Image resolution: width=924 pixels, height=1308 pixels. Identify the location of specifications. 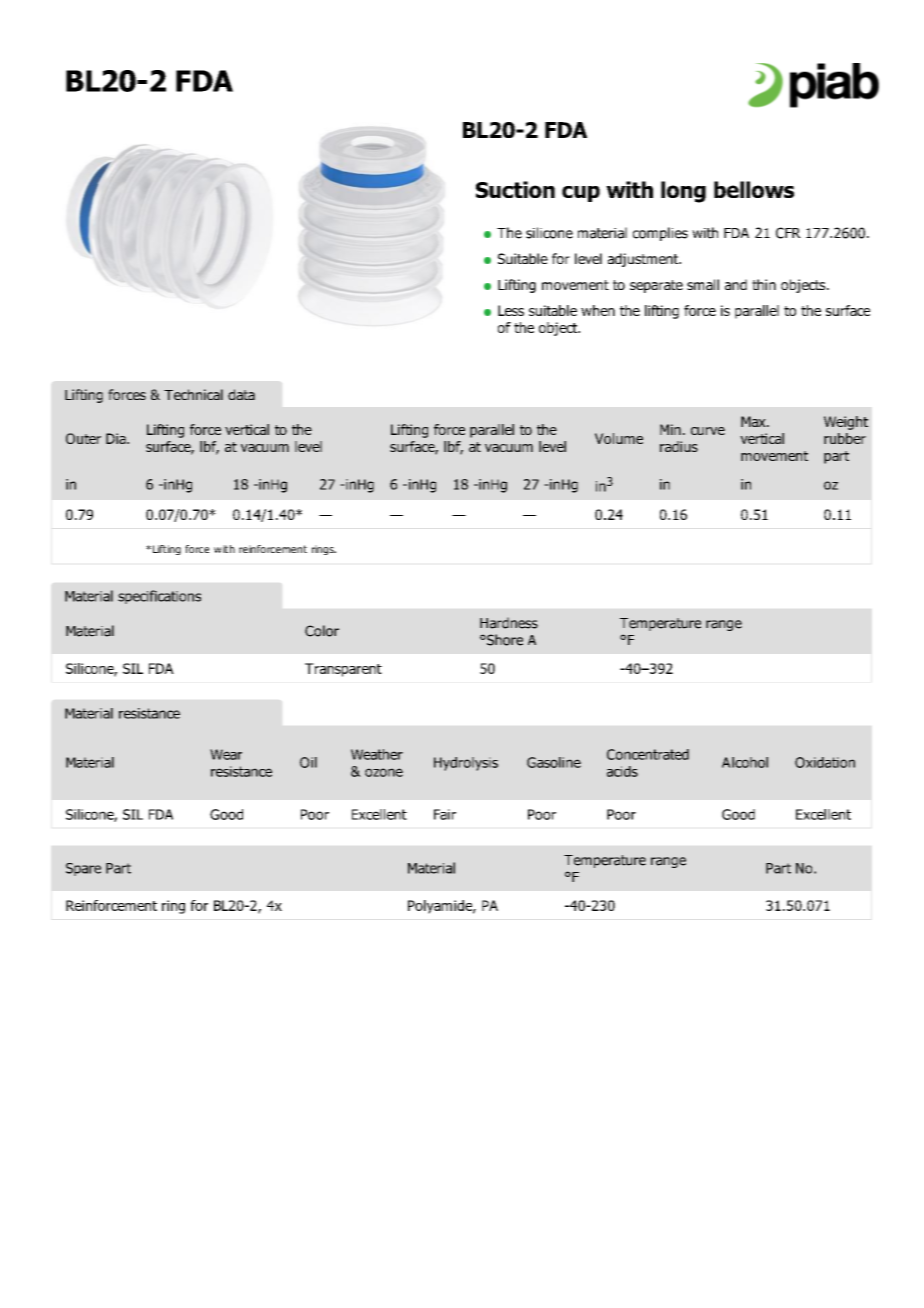
(159, 597).
